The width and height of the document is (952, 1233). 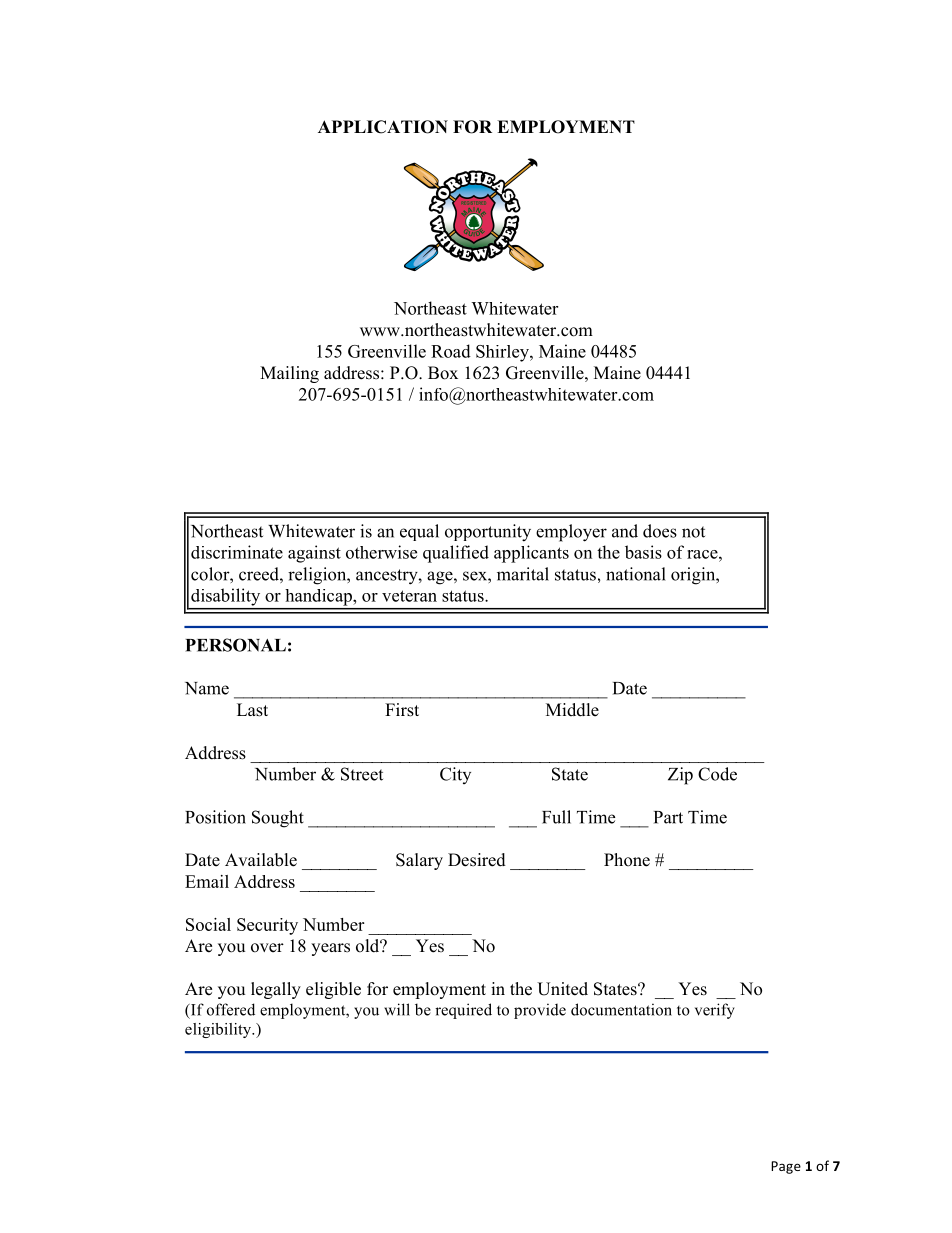 What do you see at coordinates (476, 576) in the document?
I see `sex` at bounding box center [476, 576].
